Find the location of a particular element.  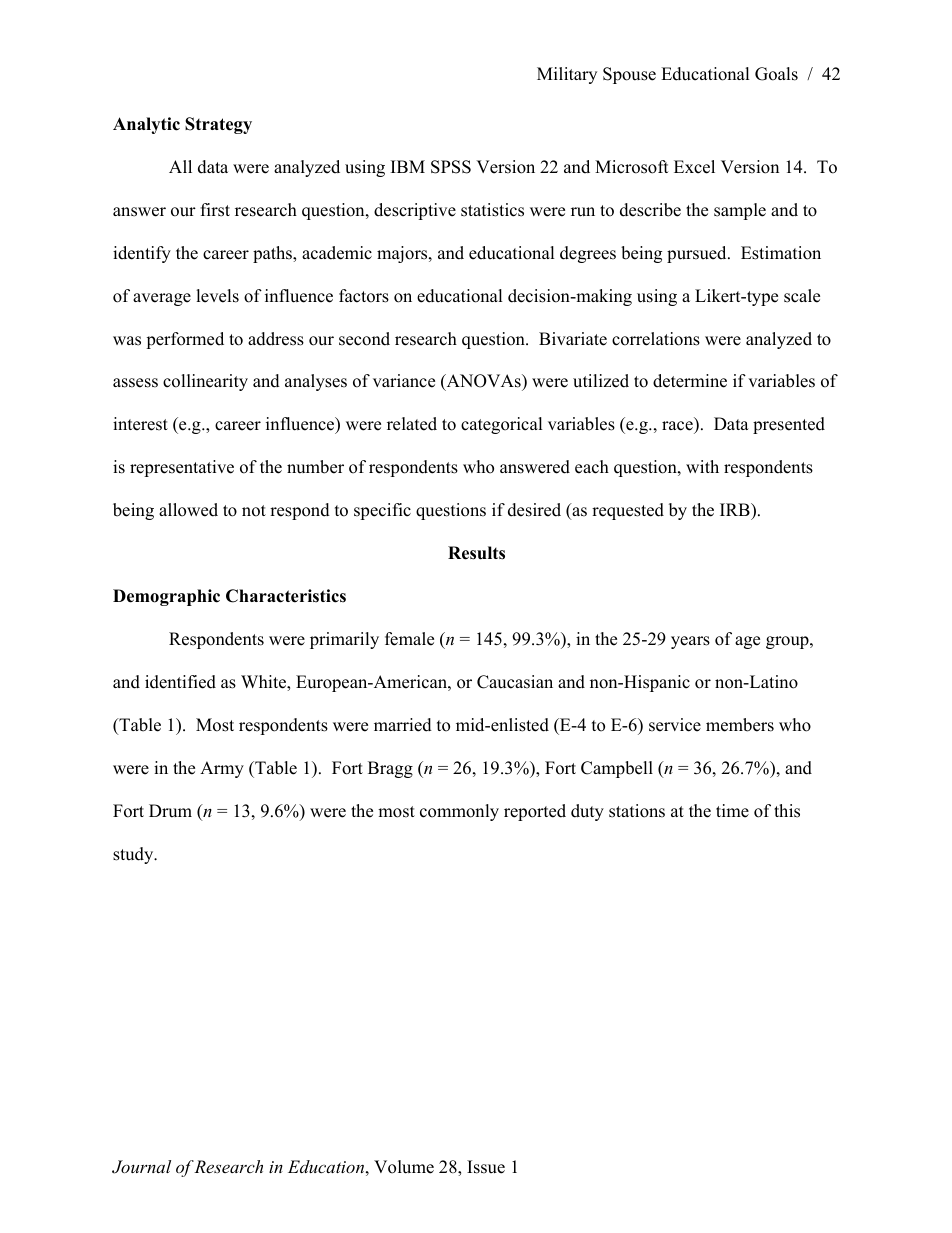

with is located at coordinates (702, 466).
